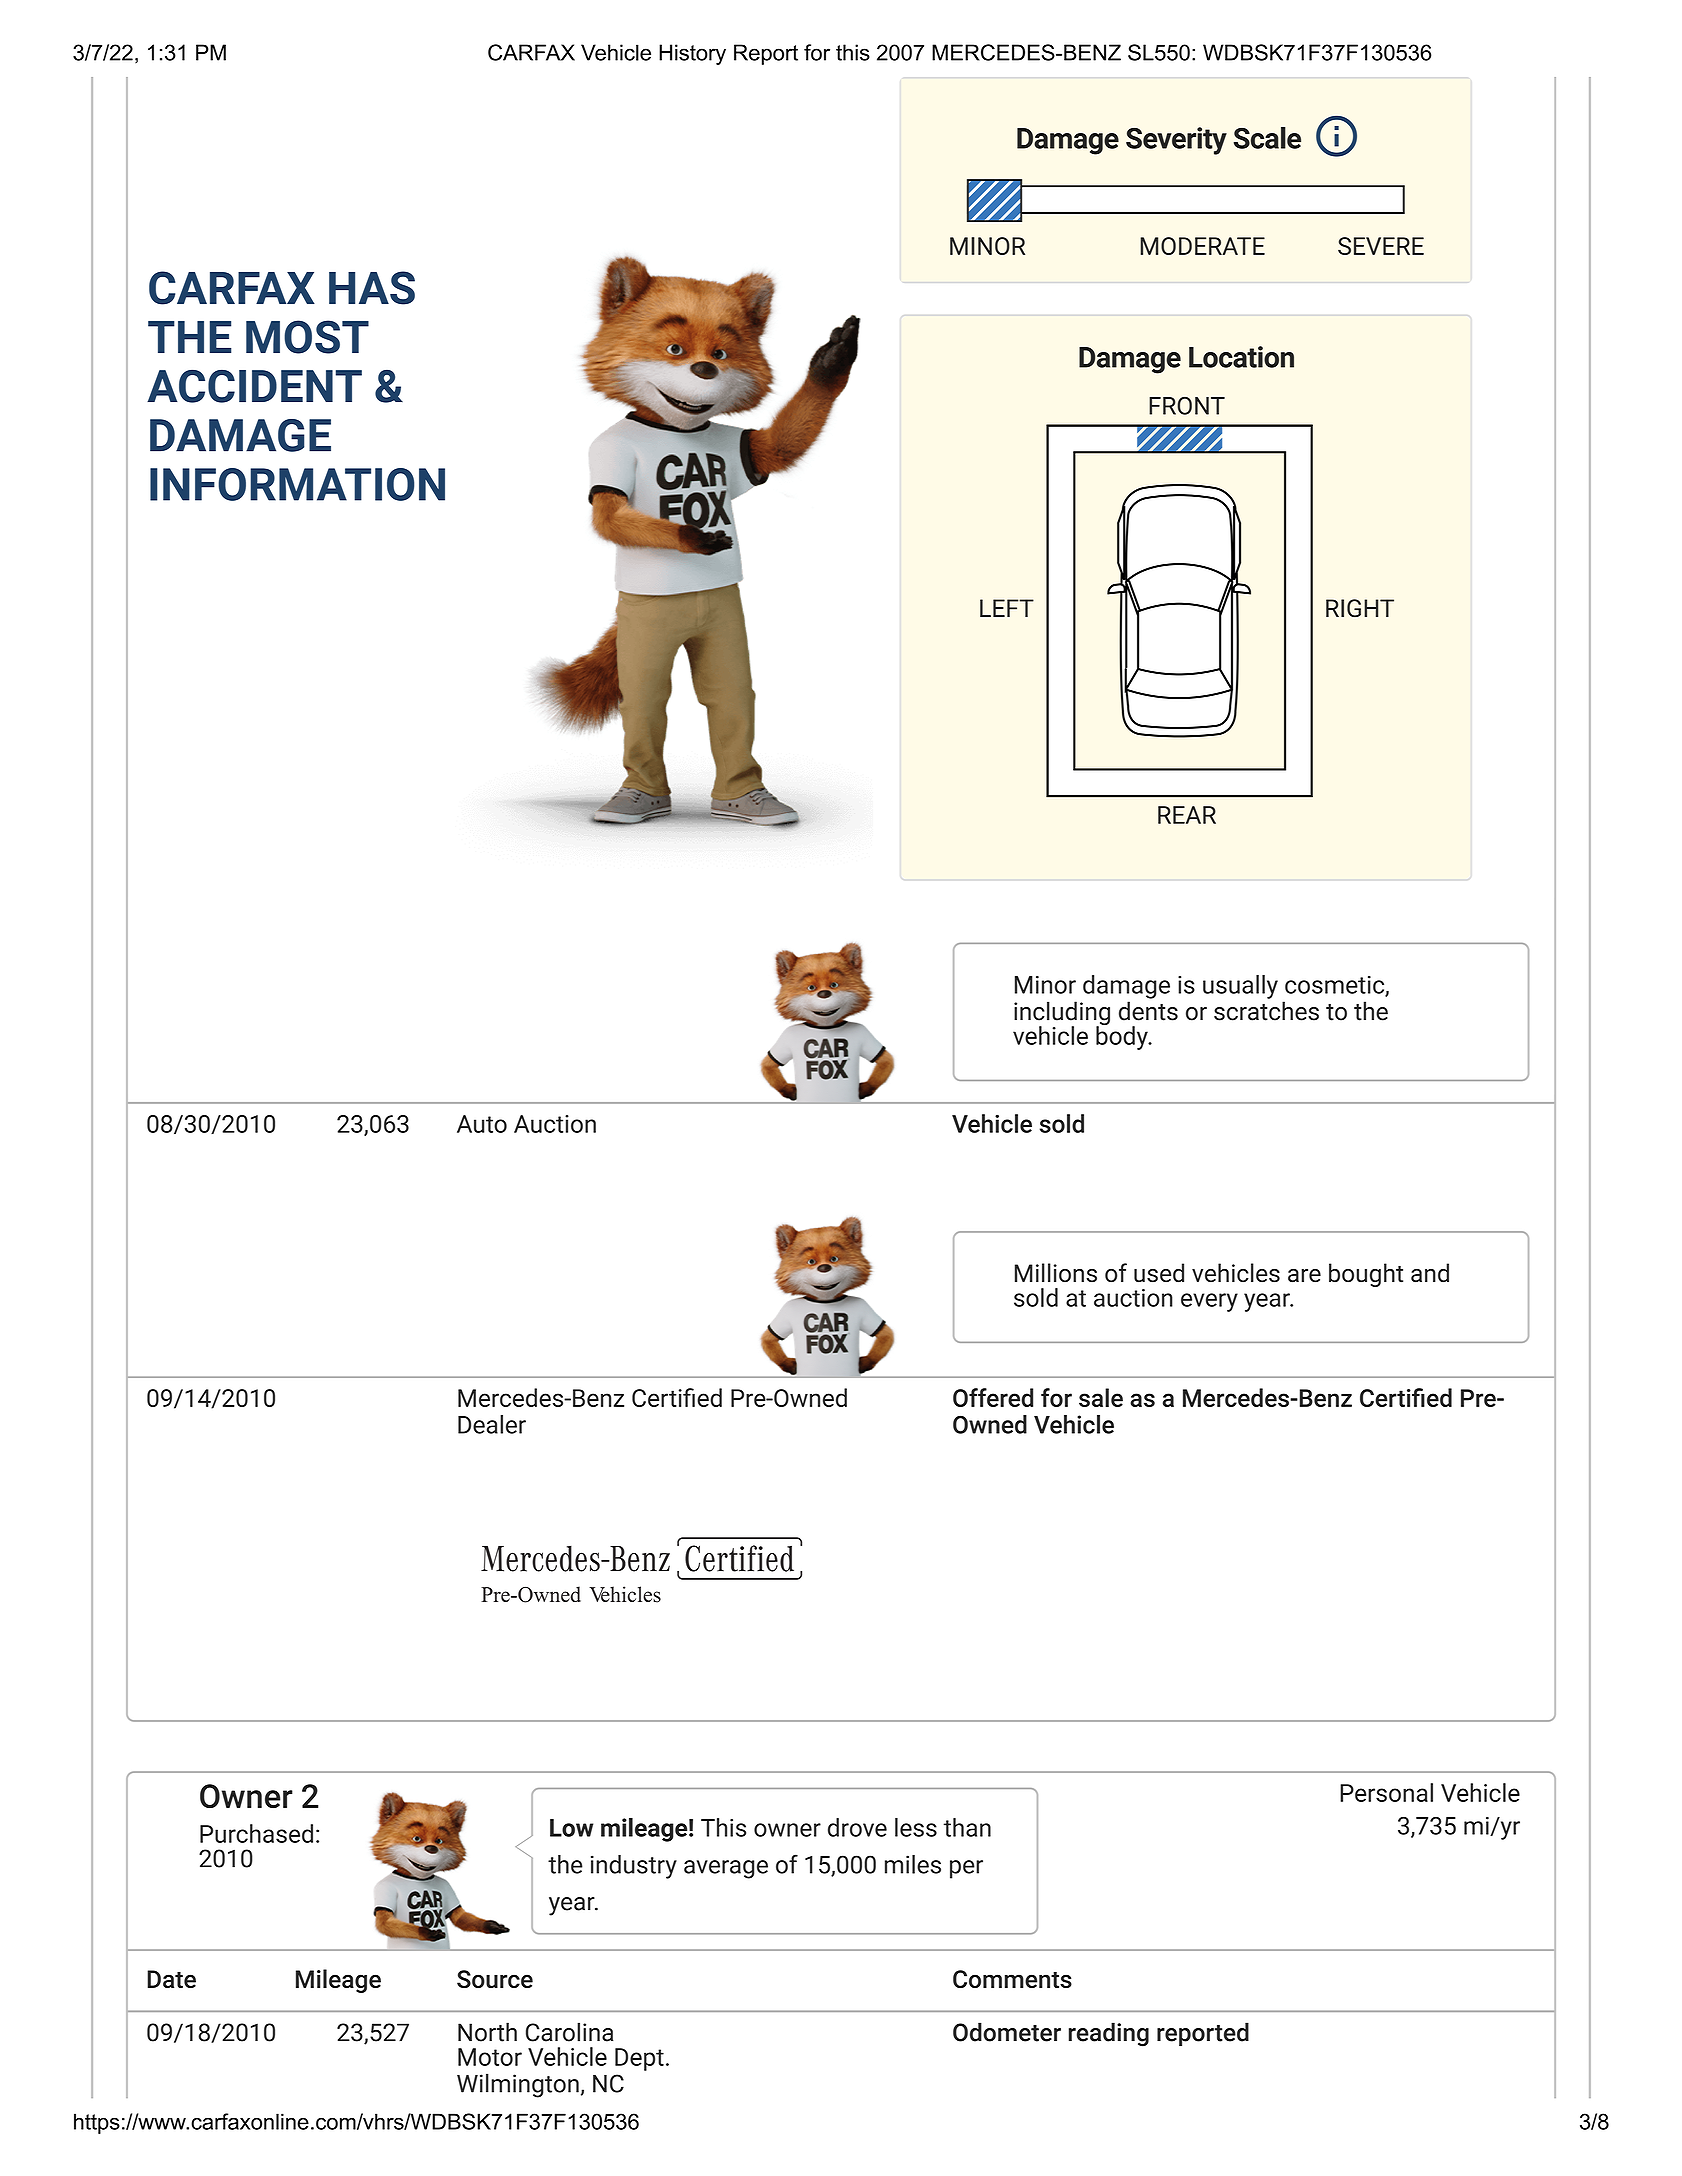 The height and width of the screenshot is (2176, 1682). I want to click on are, so click(1304, 1276).
